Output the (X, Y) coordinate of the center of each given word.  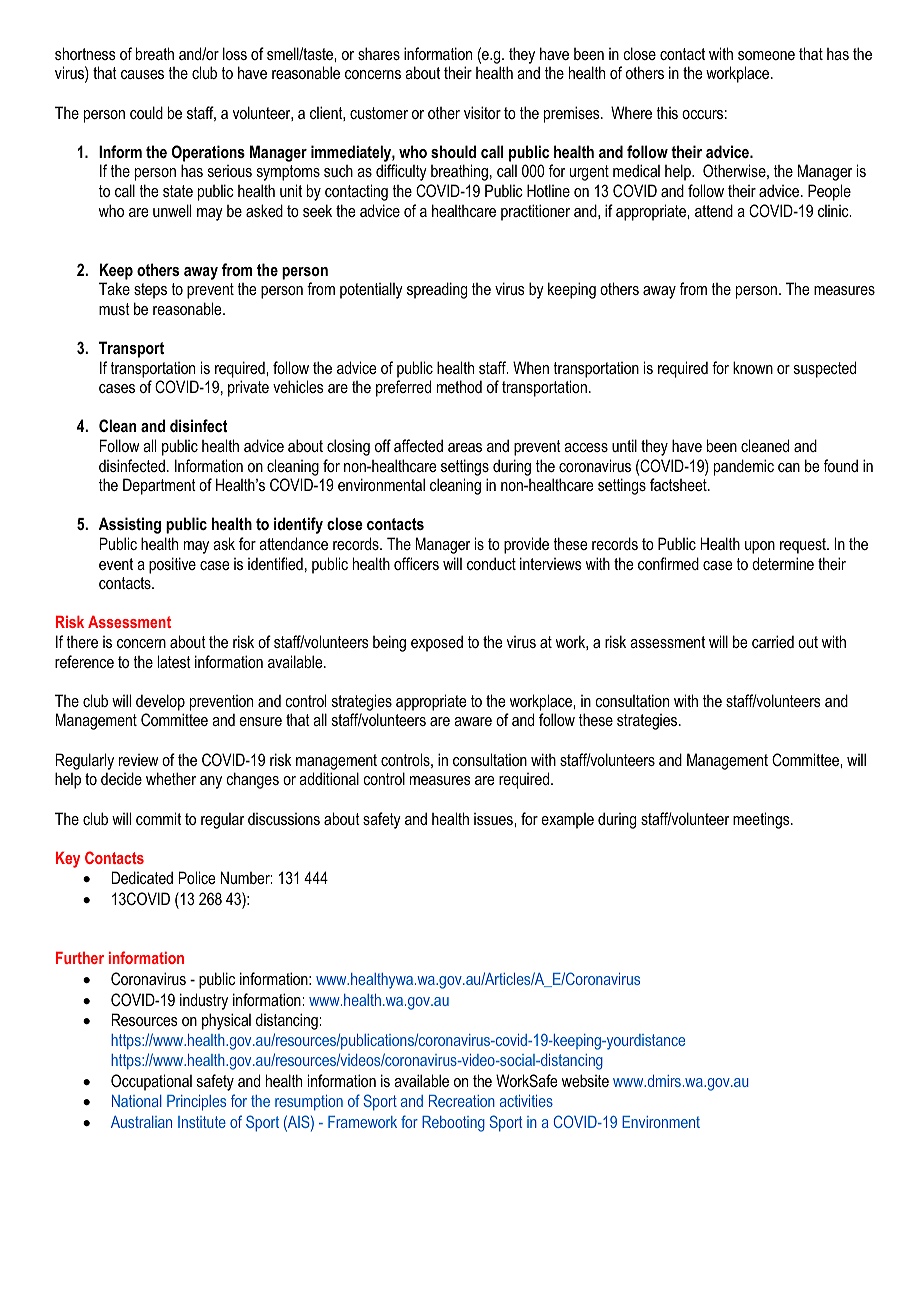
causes (142, 74)
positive (172, 565)
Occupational (151, 1082)
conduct (491, 563)
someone (766, 55)
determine (783, 563)
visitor (482, 112)
